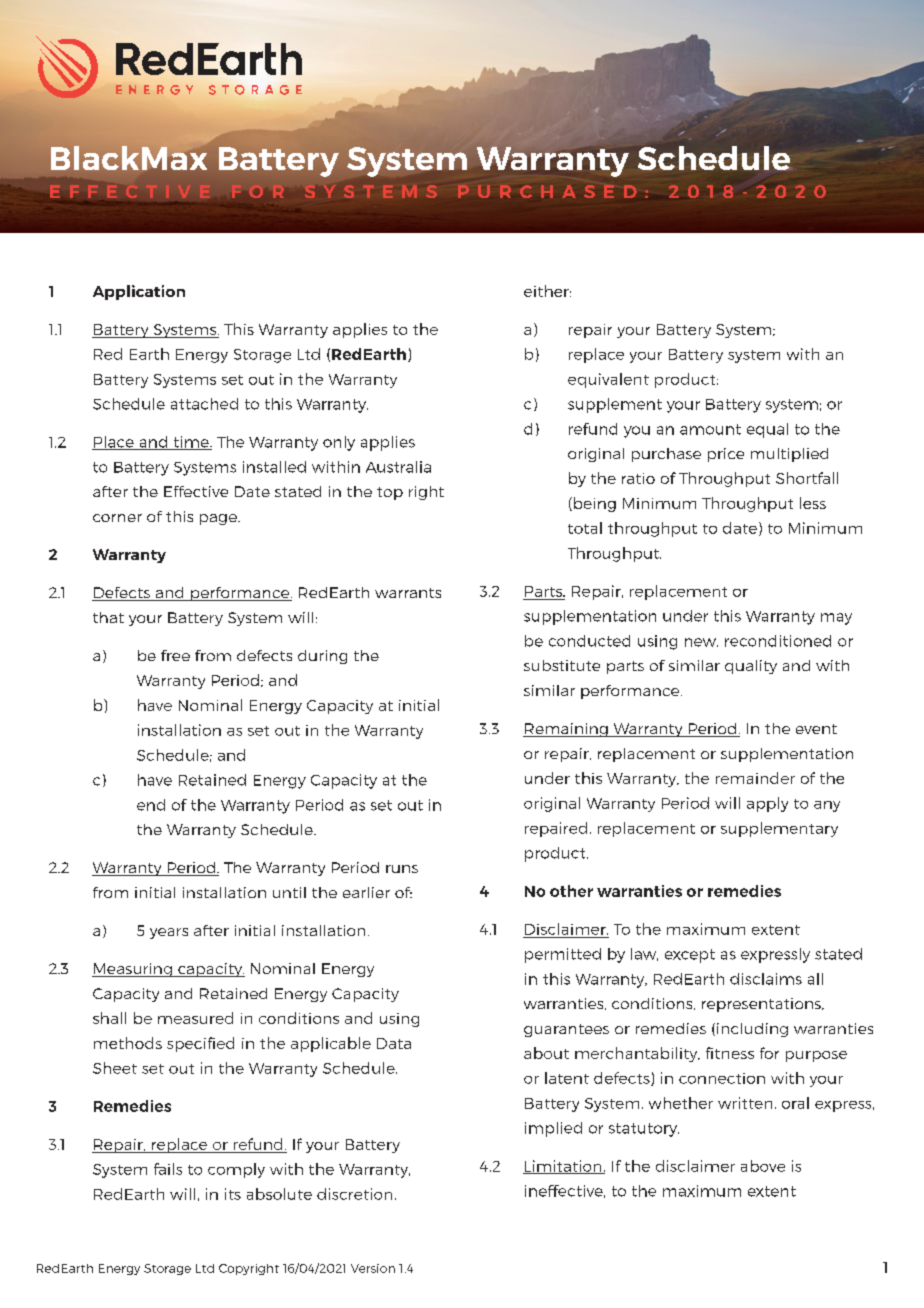 This image has height=1308, width=924. Describe the element at coordinates (390, 493) in the image. I see `top` at that location.
